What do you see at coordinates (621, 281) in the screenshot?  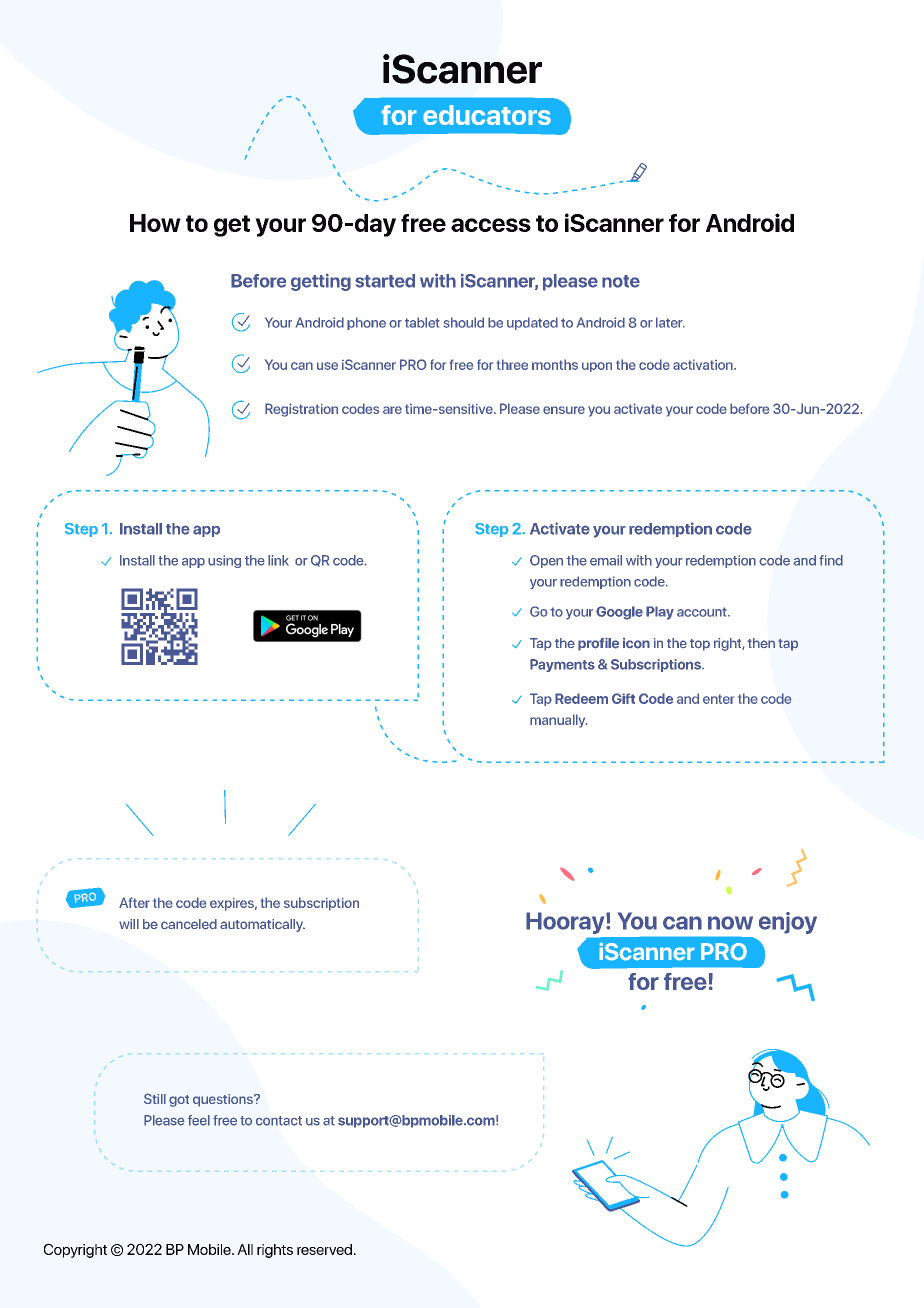 I see `note` at bounding box center [621, 281].
